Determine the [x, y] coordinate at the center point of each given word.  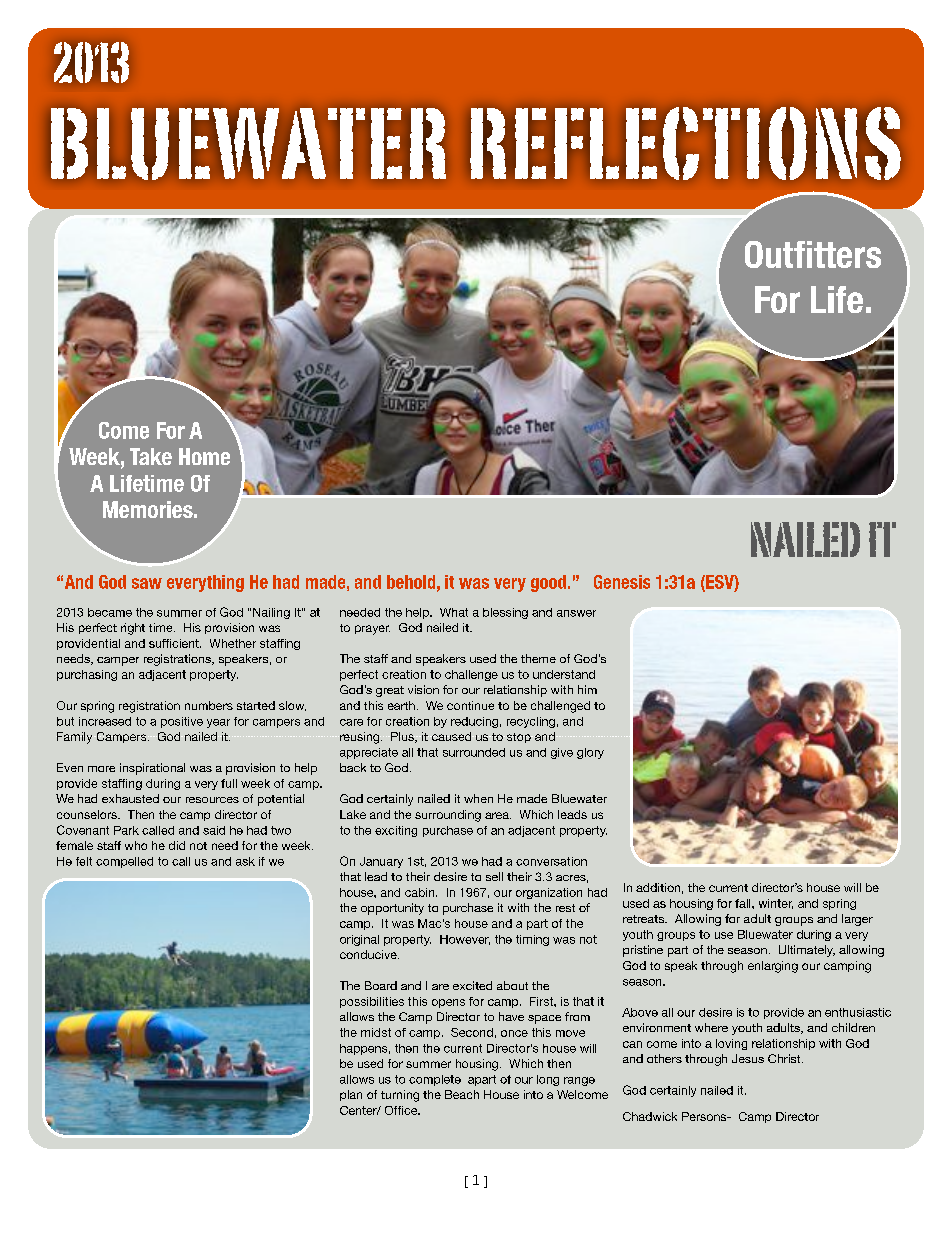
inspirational [152, 769]
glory [590, 753]
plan [351, 1095]
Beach [462, 1094]
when [478, 798]
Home [204, 456]
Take [151, 456]
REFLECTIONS [685, 143]
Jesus [748, 1058]
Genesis [622, 582]
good [548, 583]
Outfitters [813, 254]
